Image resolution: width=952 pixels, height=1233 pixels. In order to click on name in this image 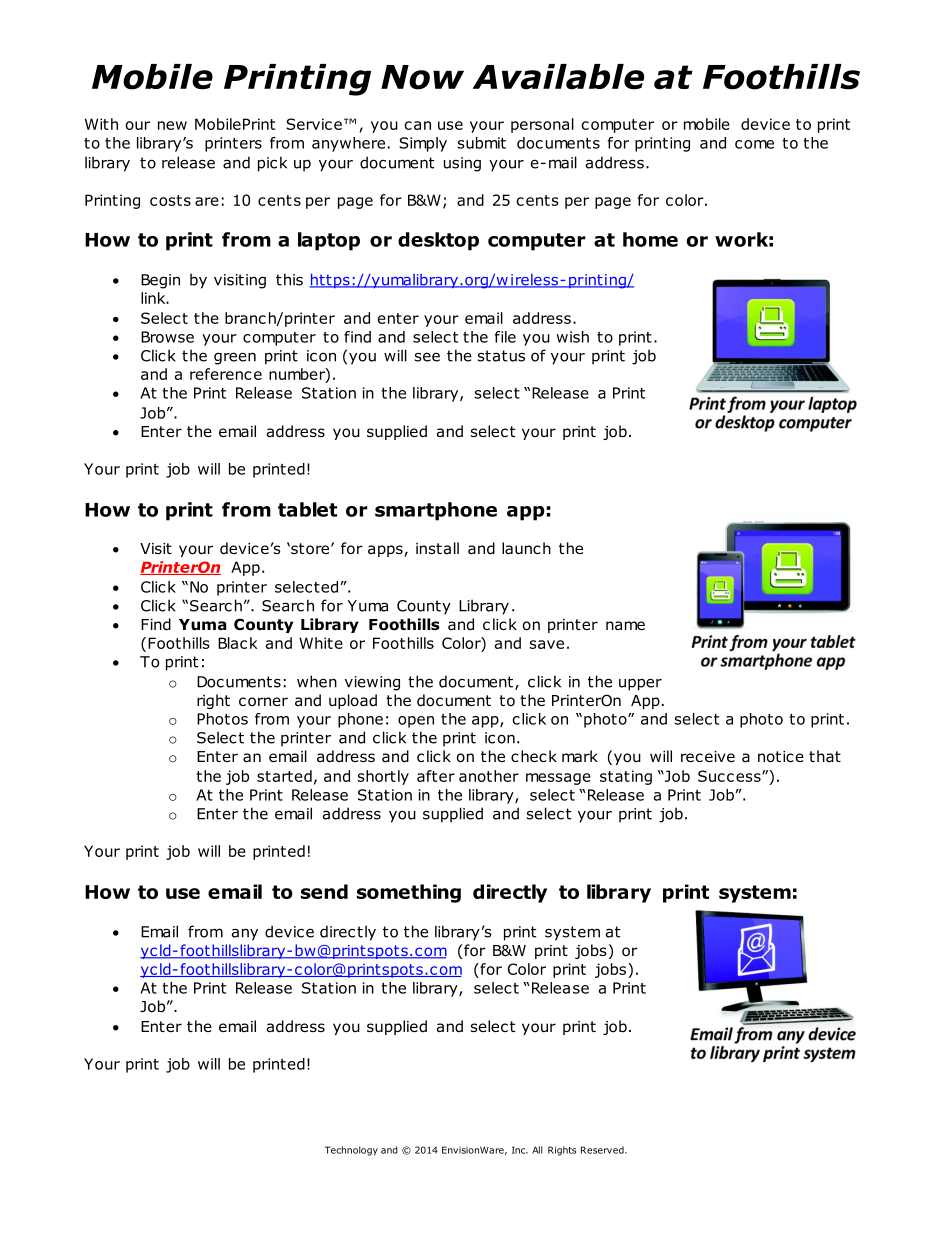, I will do `click(625, 625)`.
